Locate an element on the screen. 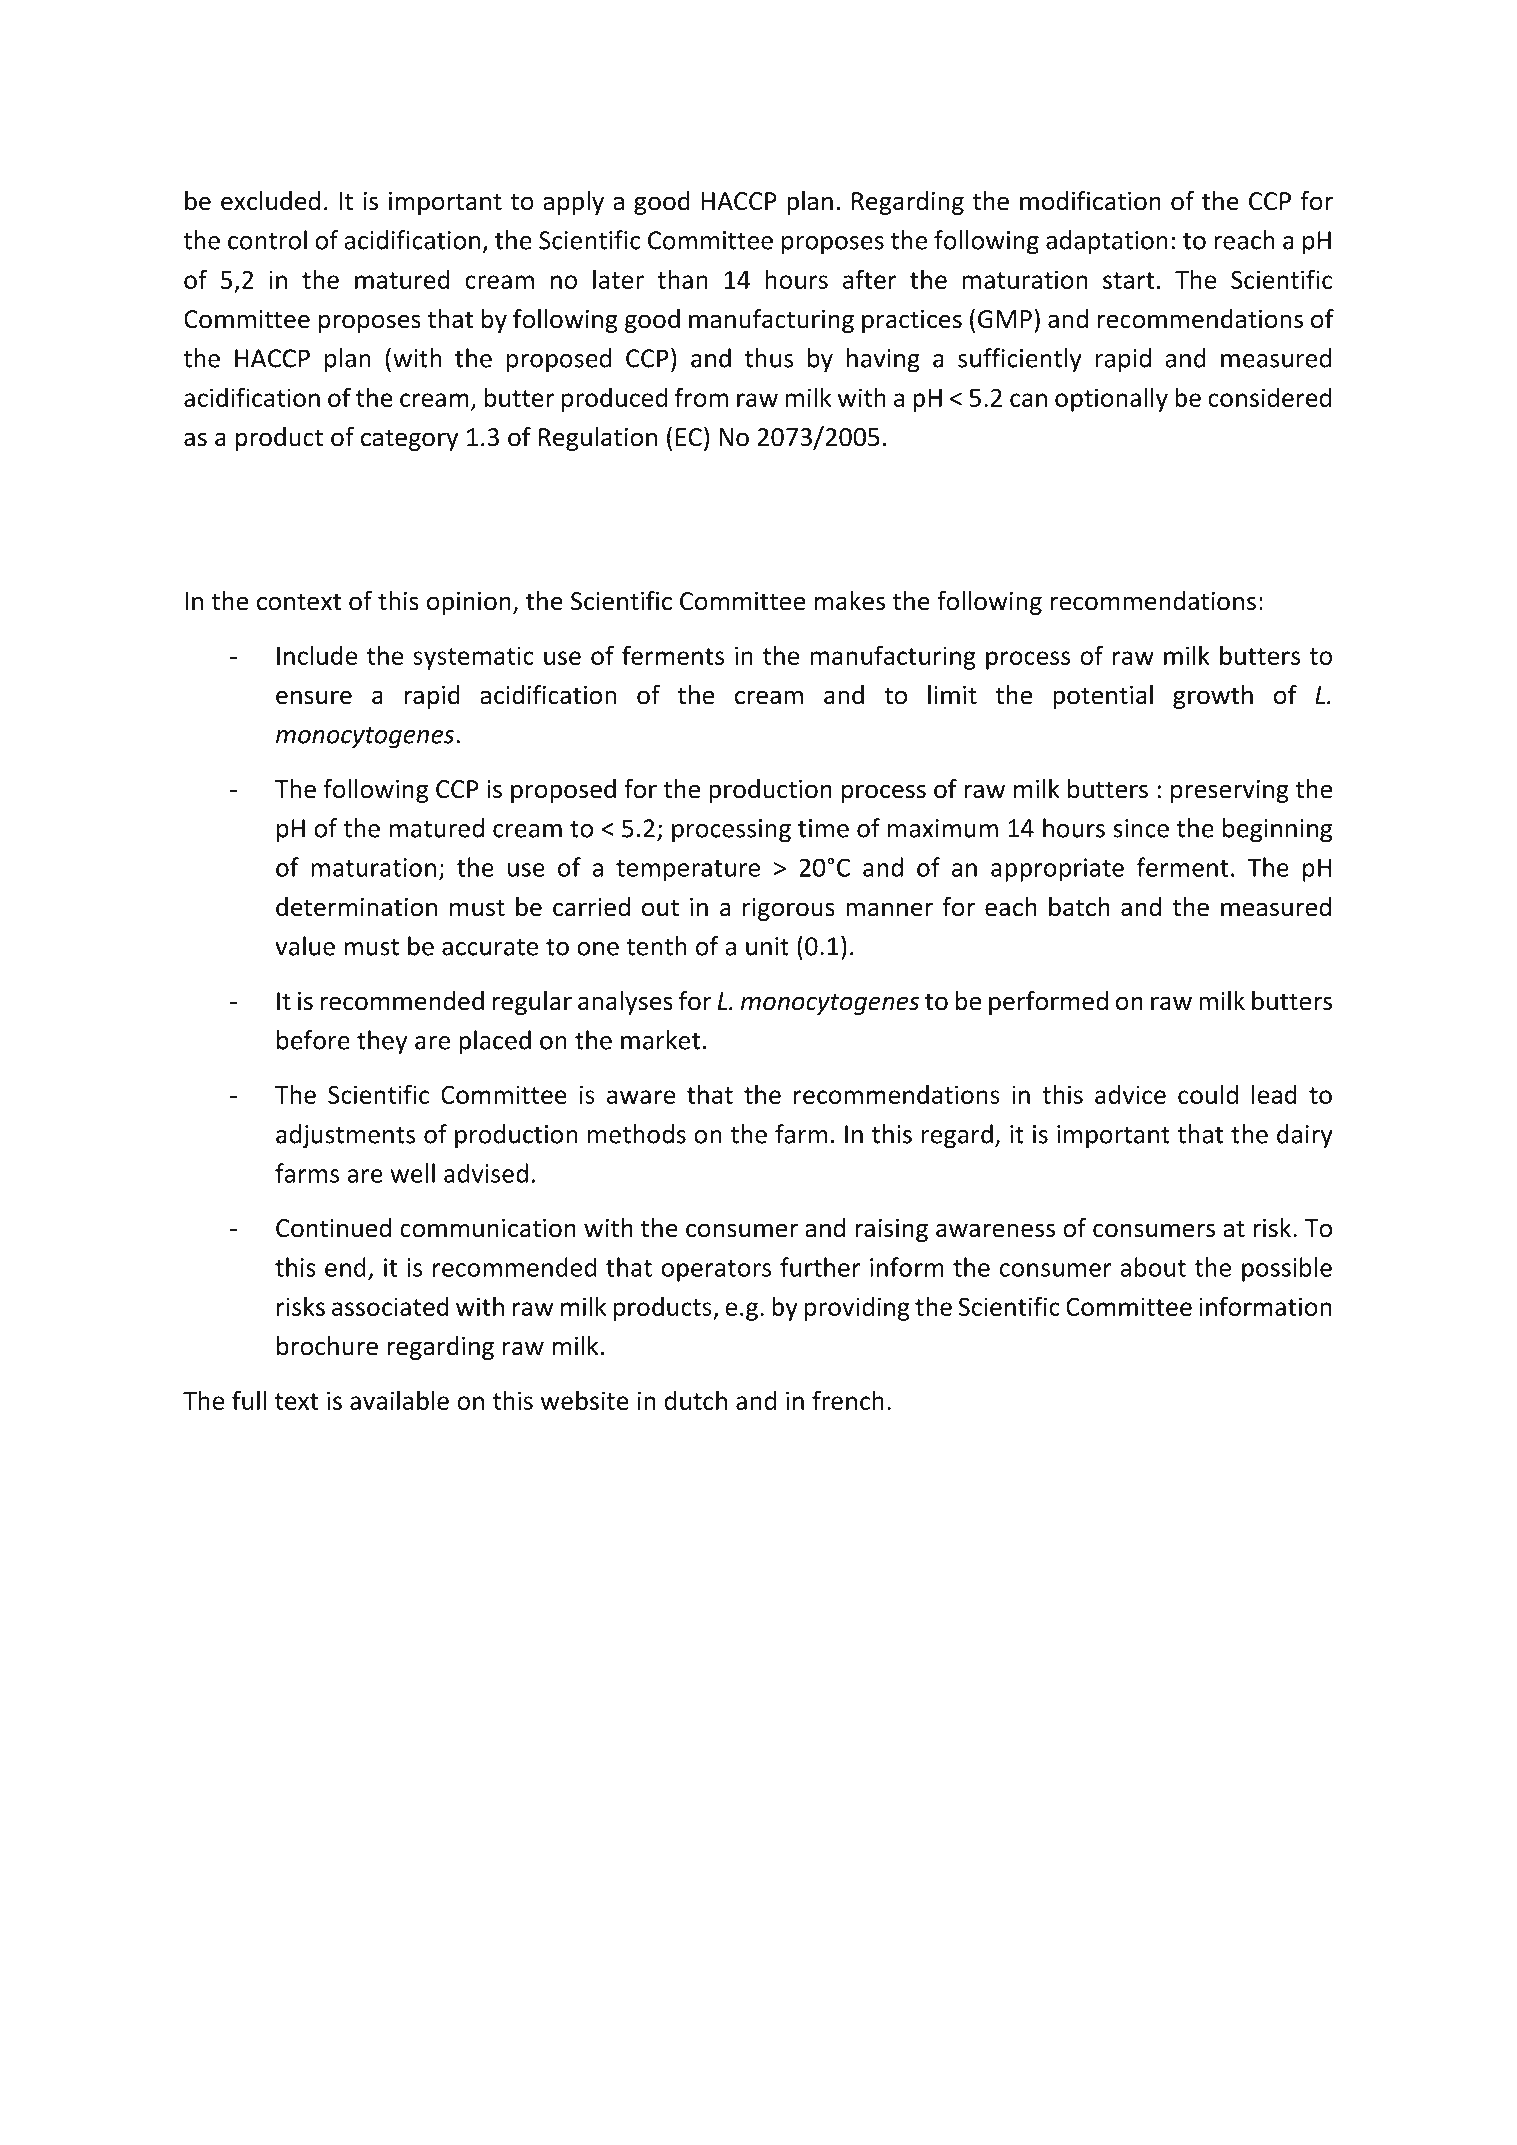 This screenshot has height=2145, width=1517. preserving is located at coordinates (1230, 791).
